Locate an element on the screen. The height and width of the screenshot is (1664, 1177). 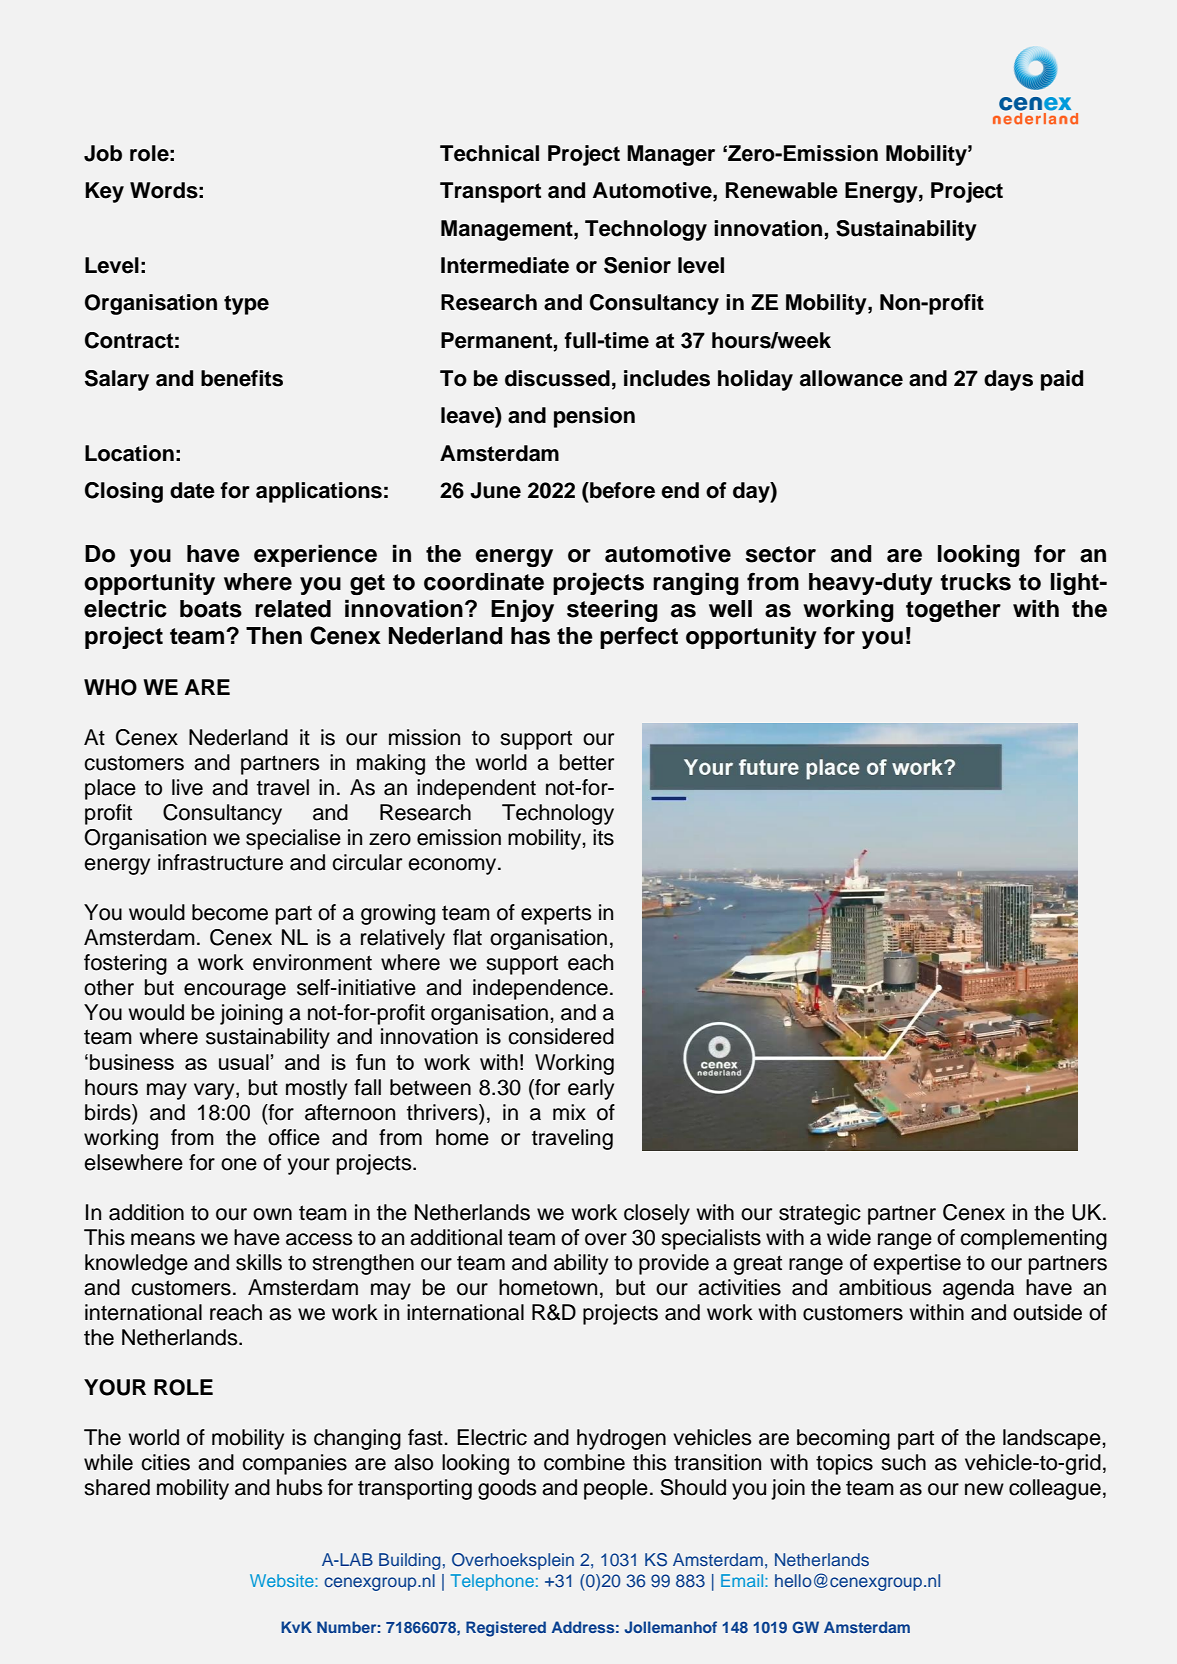
related is located at coordinates (293, 609).
